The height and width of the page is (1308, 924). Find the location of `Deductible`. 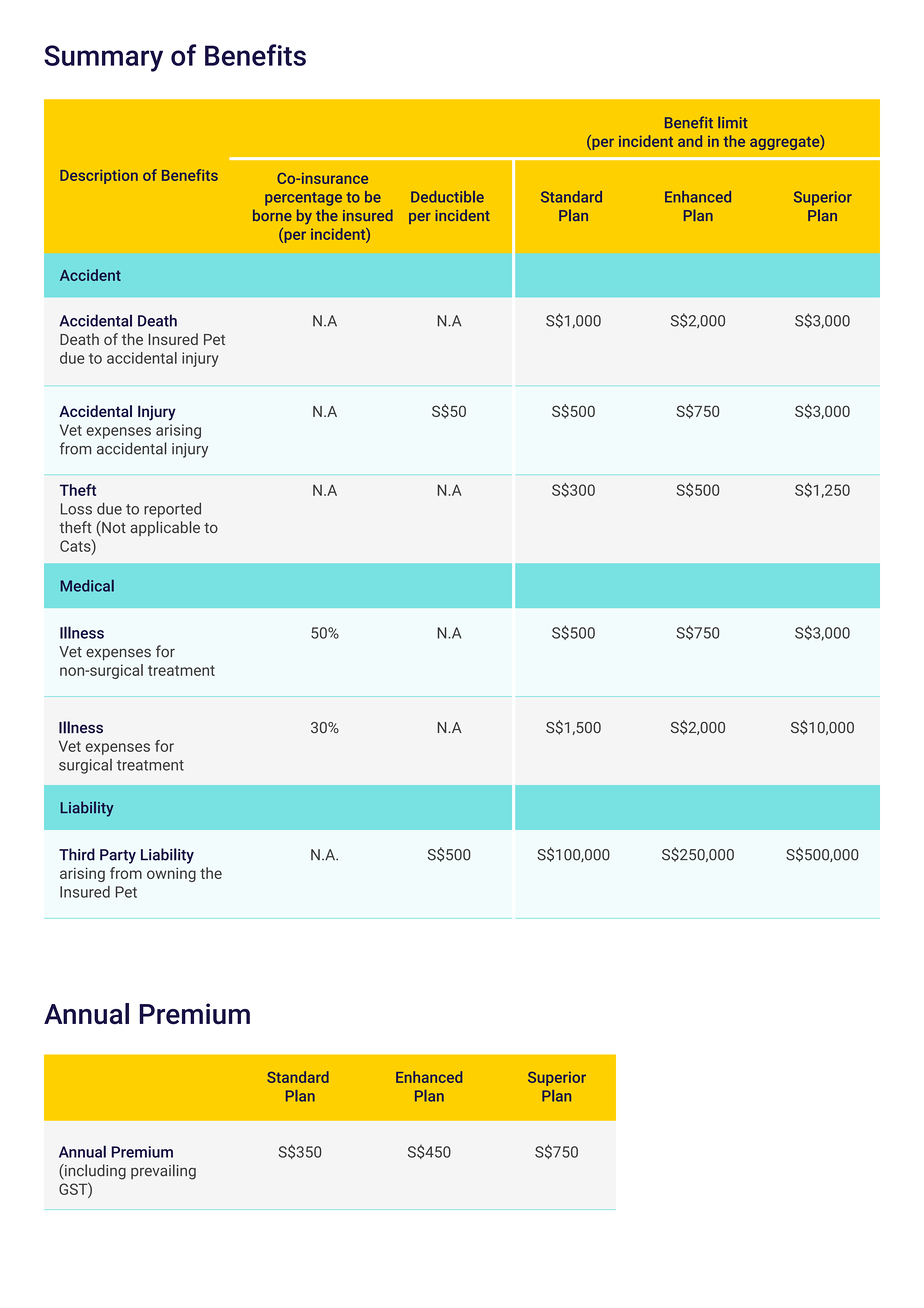

Deductible is located at coordinates (447, 197).
